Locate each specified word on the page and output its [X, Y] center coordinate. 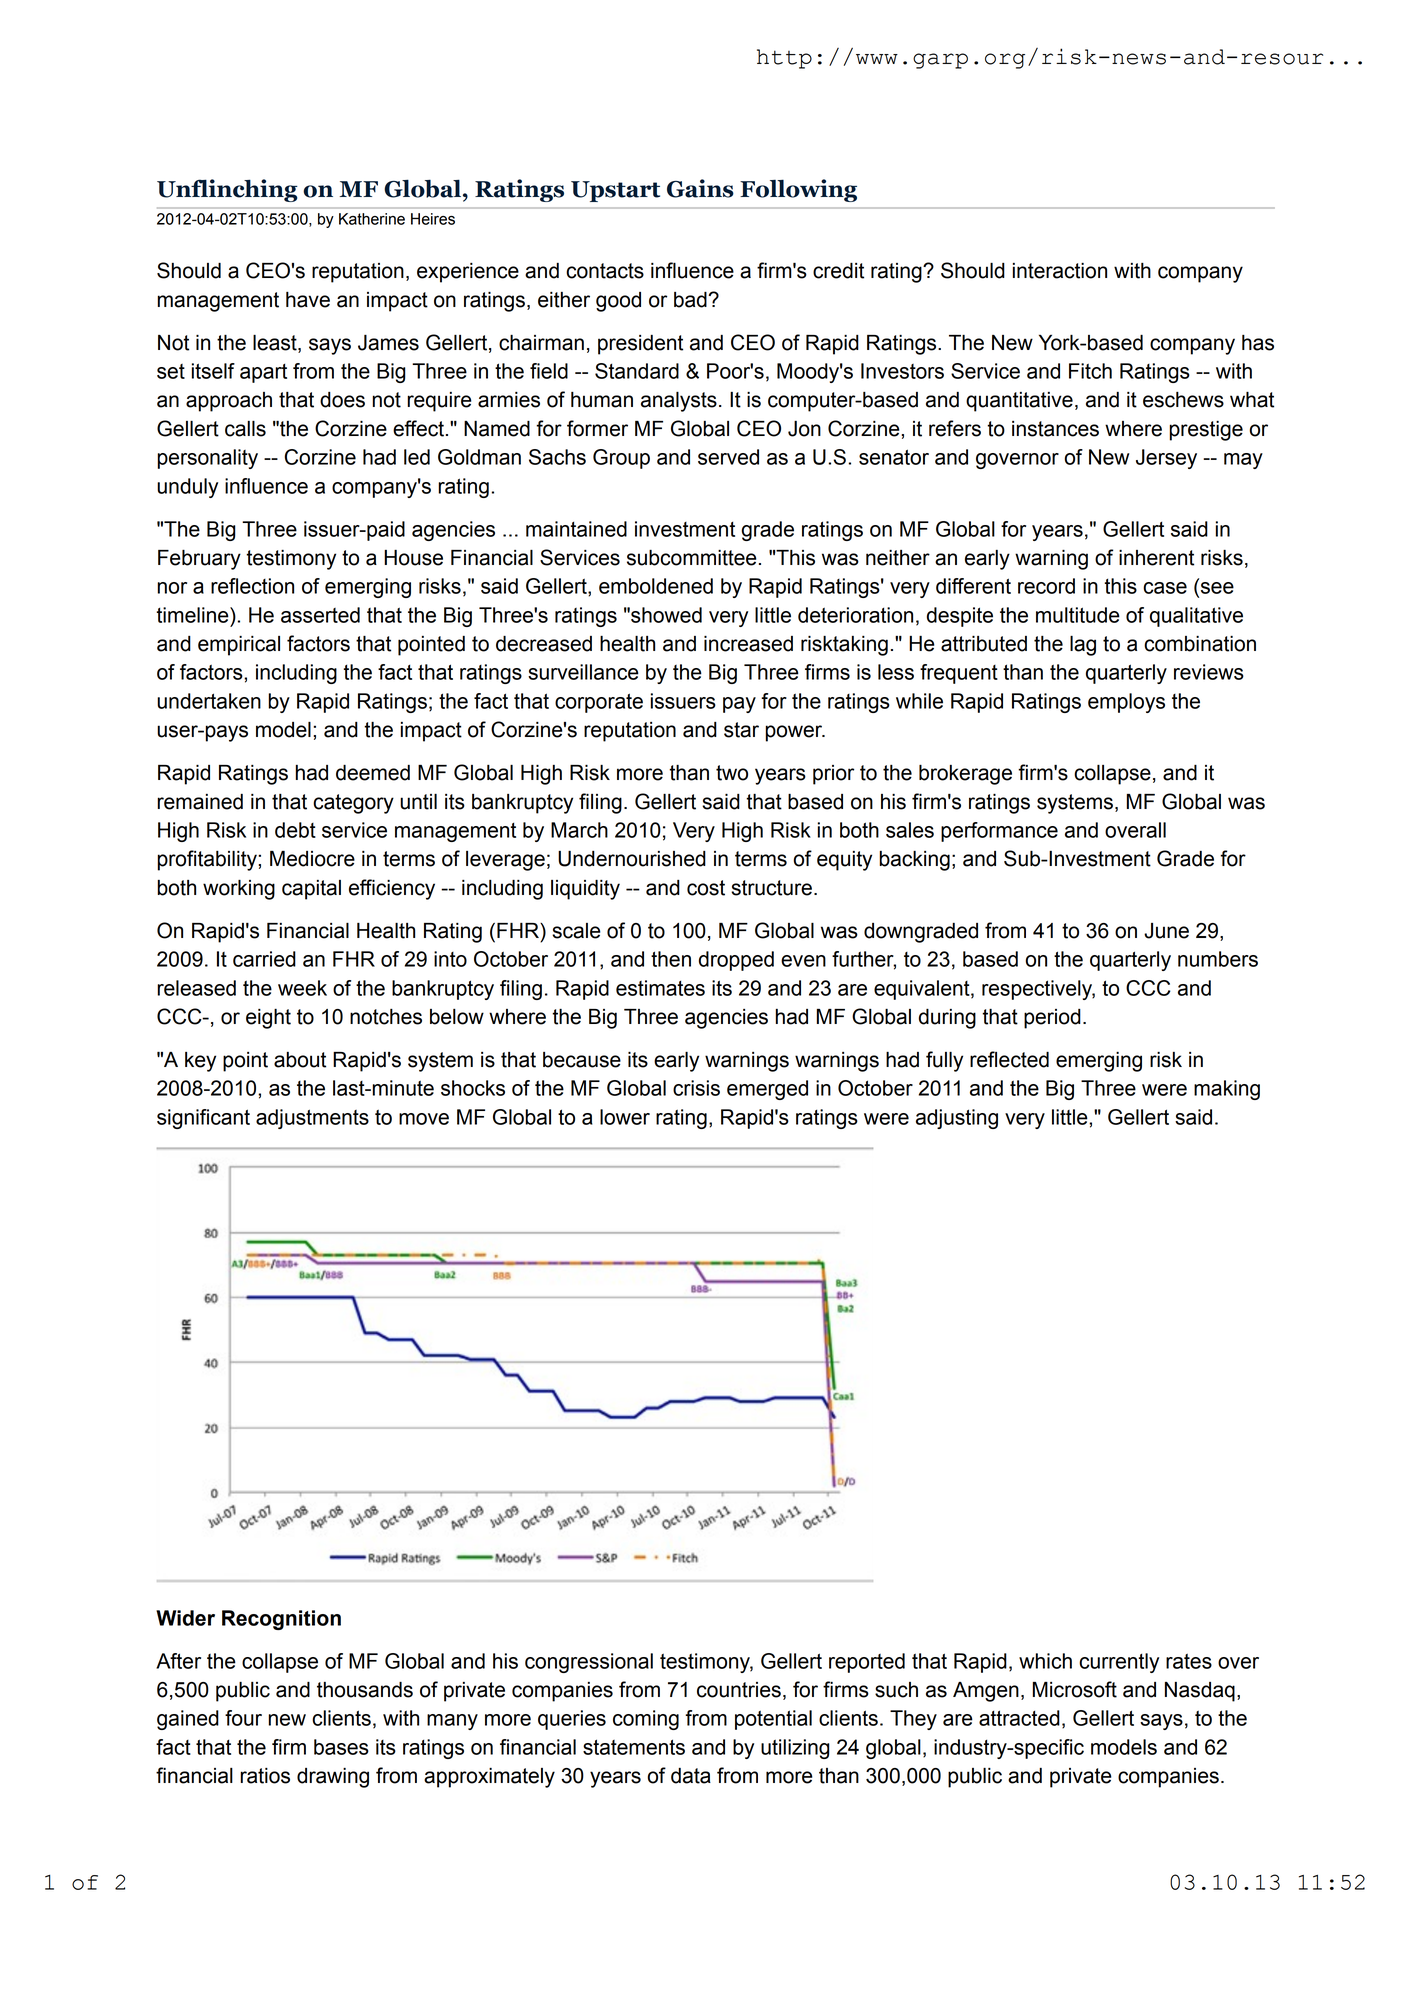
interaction [1060, 271]
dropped [736, 961]
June [1166, 931]
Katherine [372, 219]
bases [341, 1747]
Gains [700, 188]
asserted [320, 615]
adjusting [957, 1119]
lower [625, 1117]
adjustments [312, 1119]
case [1165, 588]
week [302, 988]
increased [748, 644]
